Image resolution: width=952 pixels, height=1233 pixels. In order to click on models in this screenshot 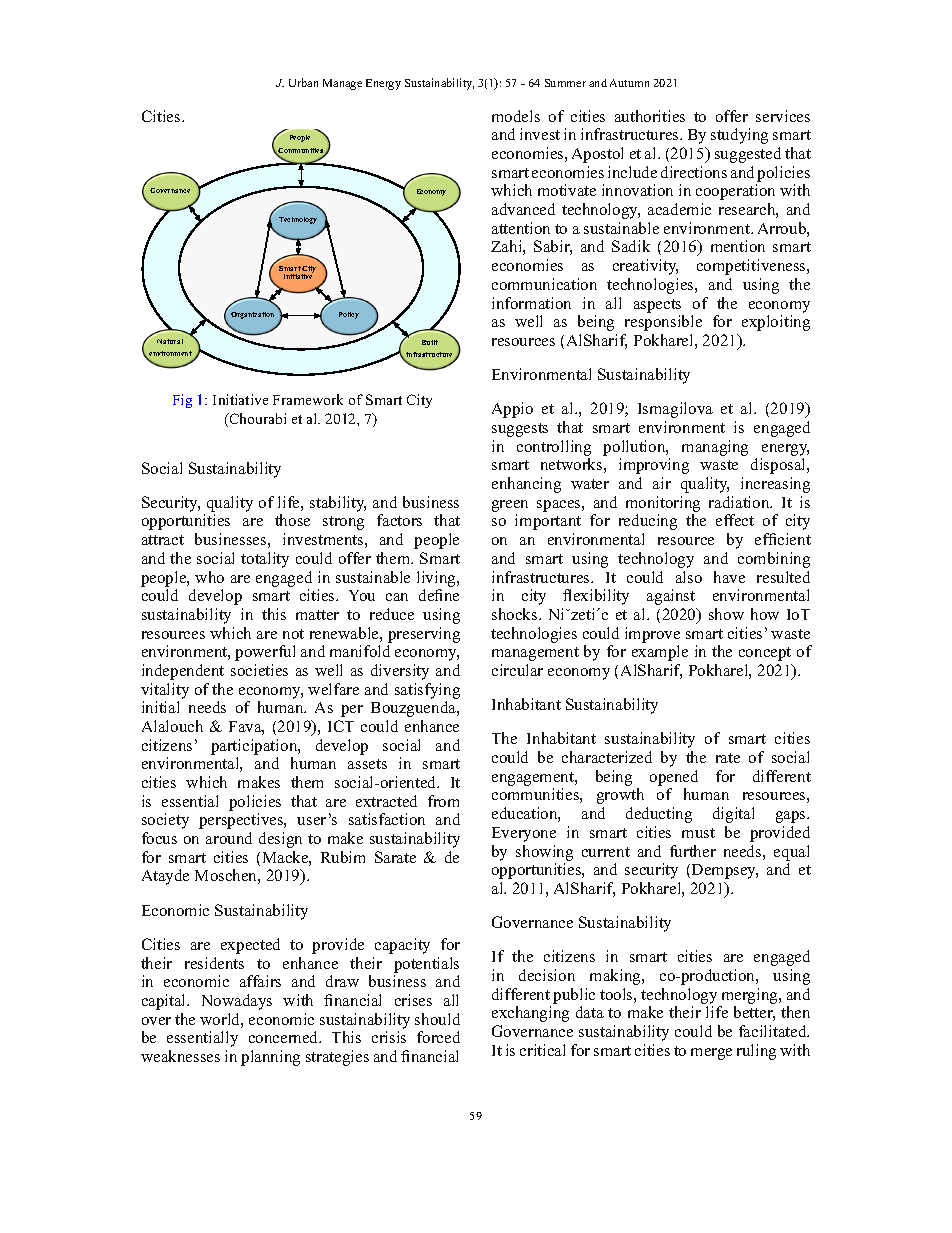, I will do `click(516, 116)`.
